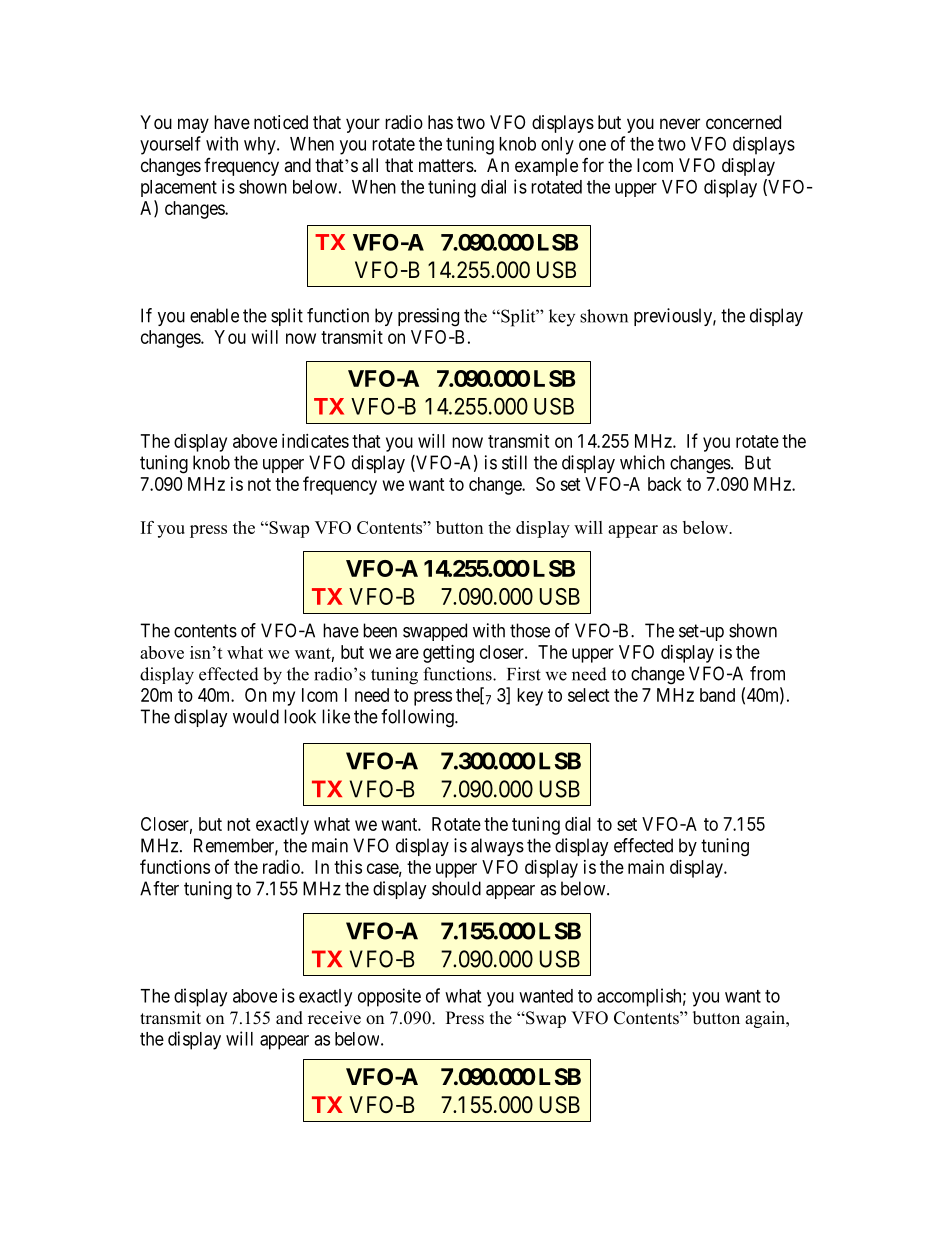  What do you see at coordinates (642, 462) in the screenshot?
I see `which` at bounding box center [642, 462].
